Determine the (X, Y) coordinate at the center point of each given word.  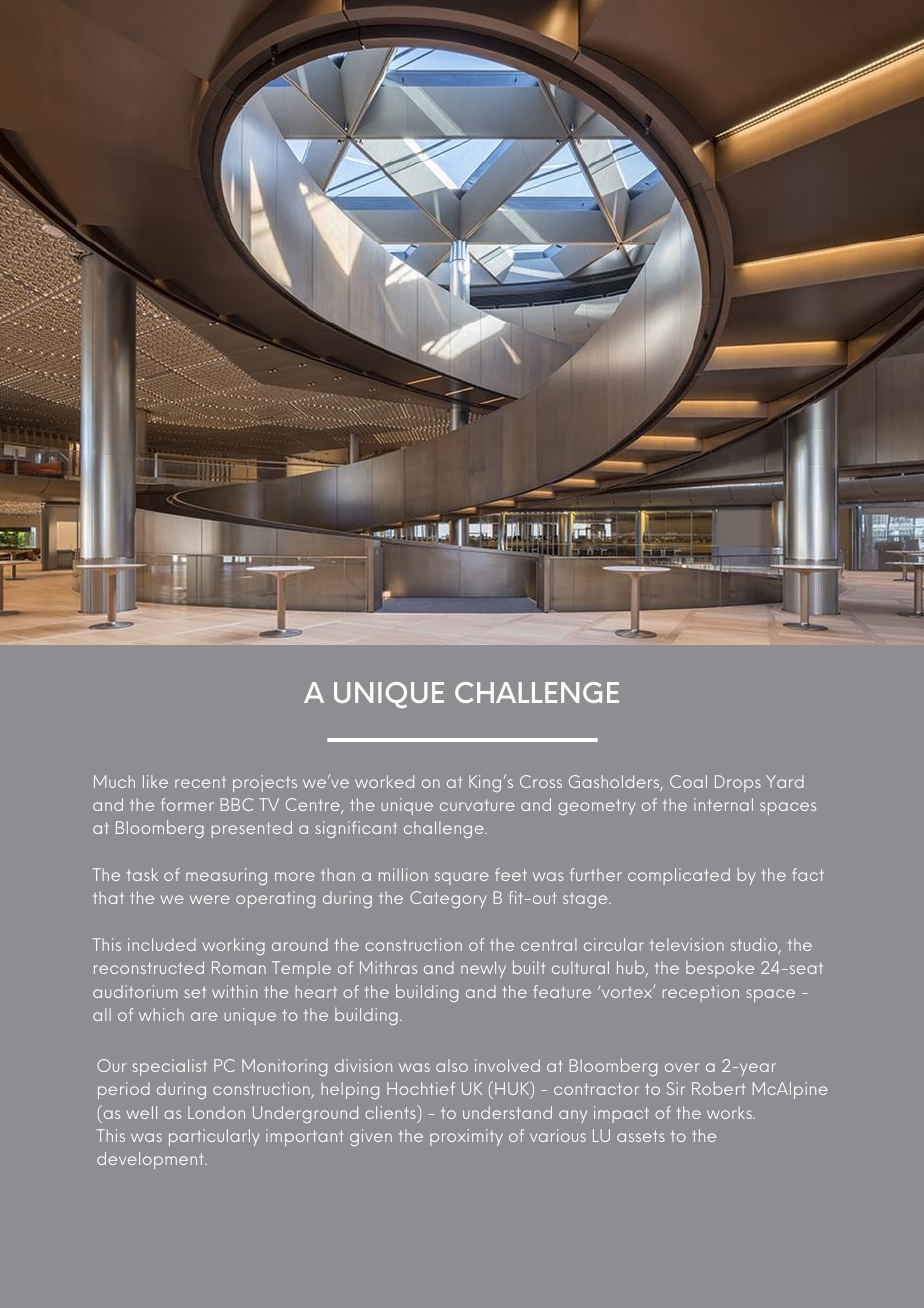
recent (200, 782)
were (210, 899)
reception (701, 993)
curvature (477, 805)
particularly (214, 1137)
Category (448, 899)
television (687, 944)
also (452, 1065)
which (161, 1014)
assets (641, 1136)
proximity (466, 1137)
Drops (738, 783)
